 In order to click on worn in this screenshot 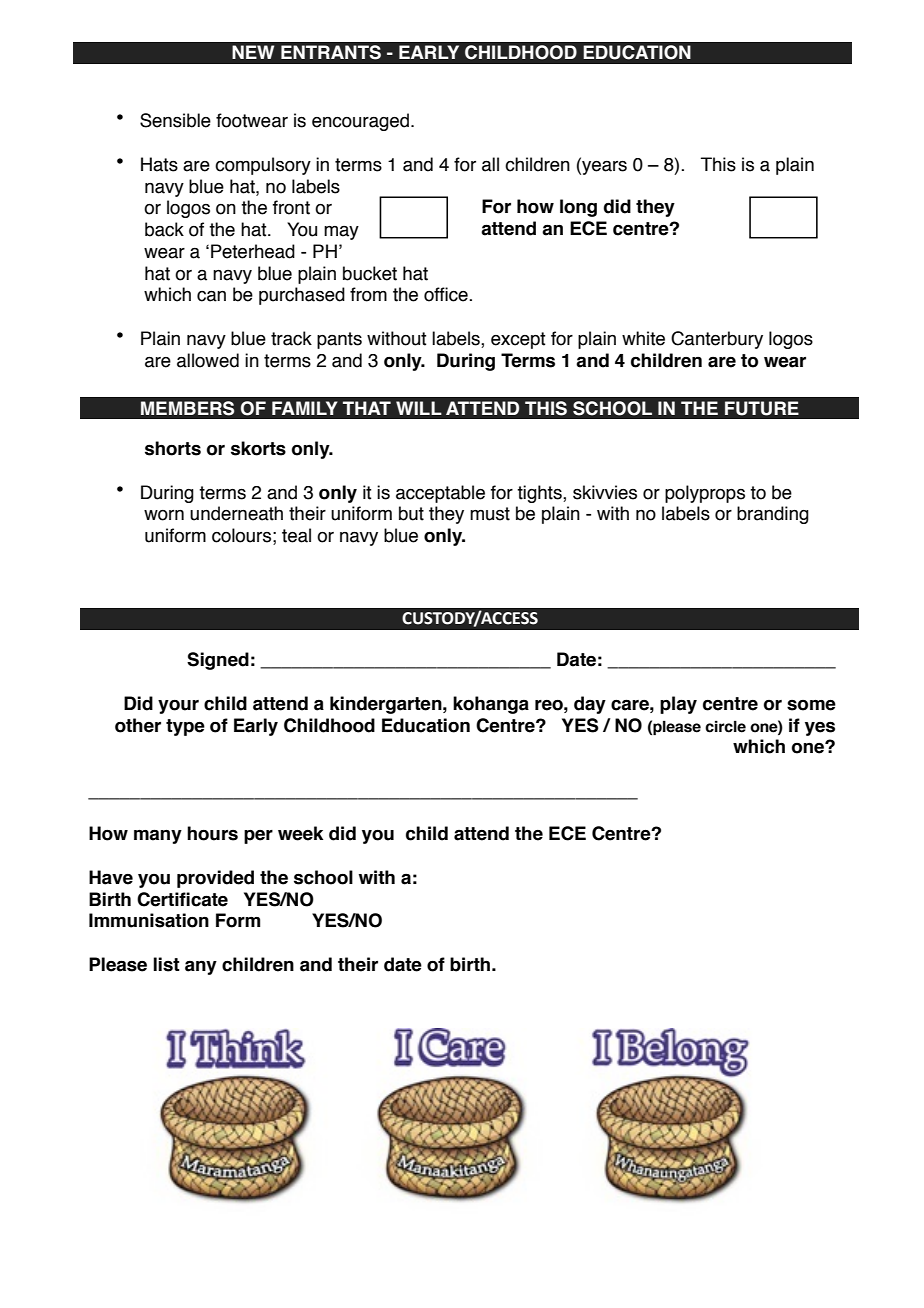, I will do `click(164, 515)`.
